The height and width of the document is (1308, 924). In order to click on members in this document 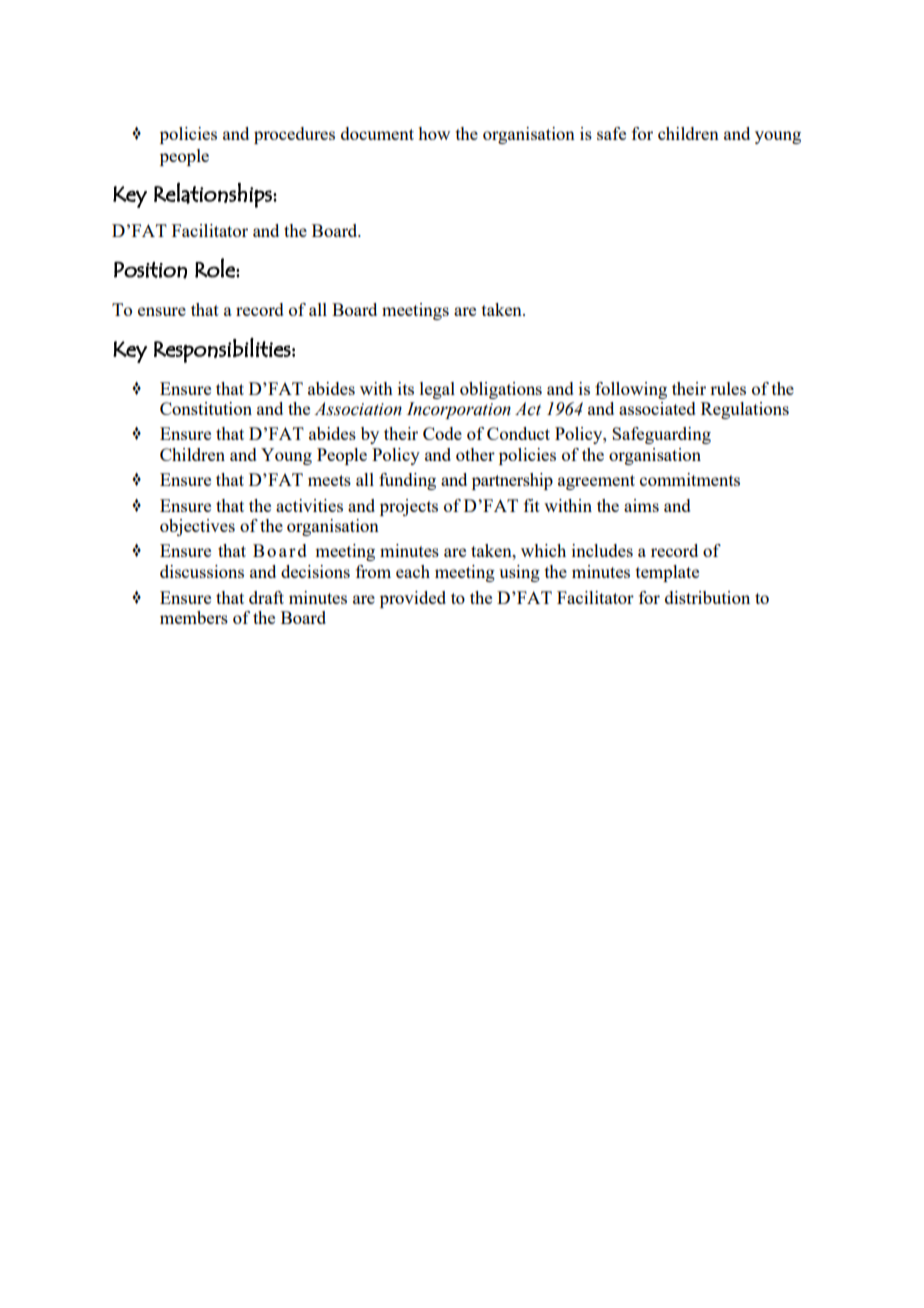, I will do `click(194, 617)`.
